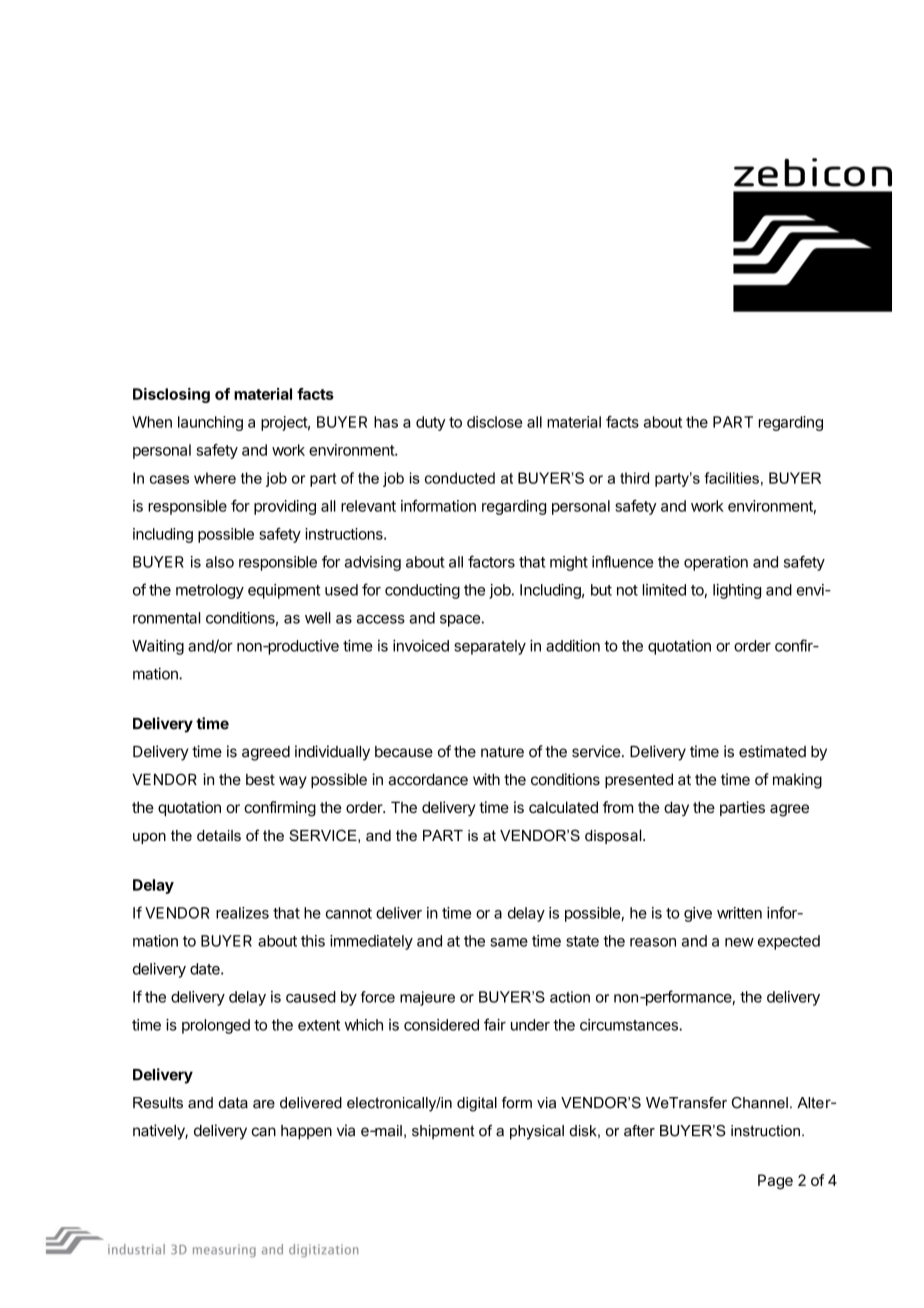 This page has height=1308, width=924. I want to click on best, so click(260, 780).
